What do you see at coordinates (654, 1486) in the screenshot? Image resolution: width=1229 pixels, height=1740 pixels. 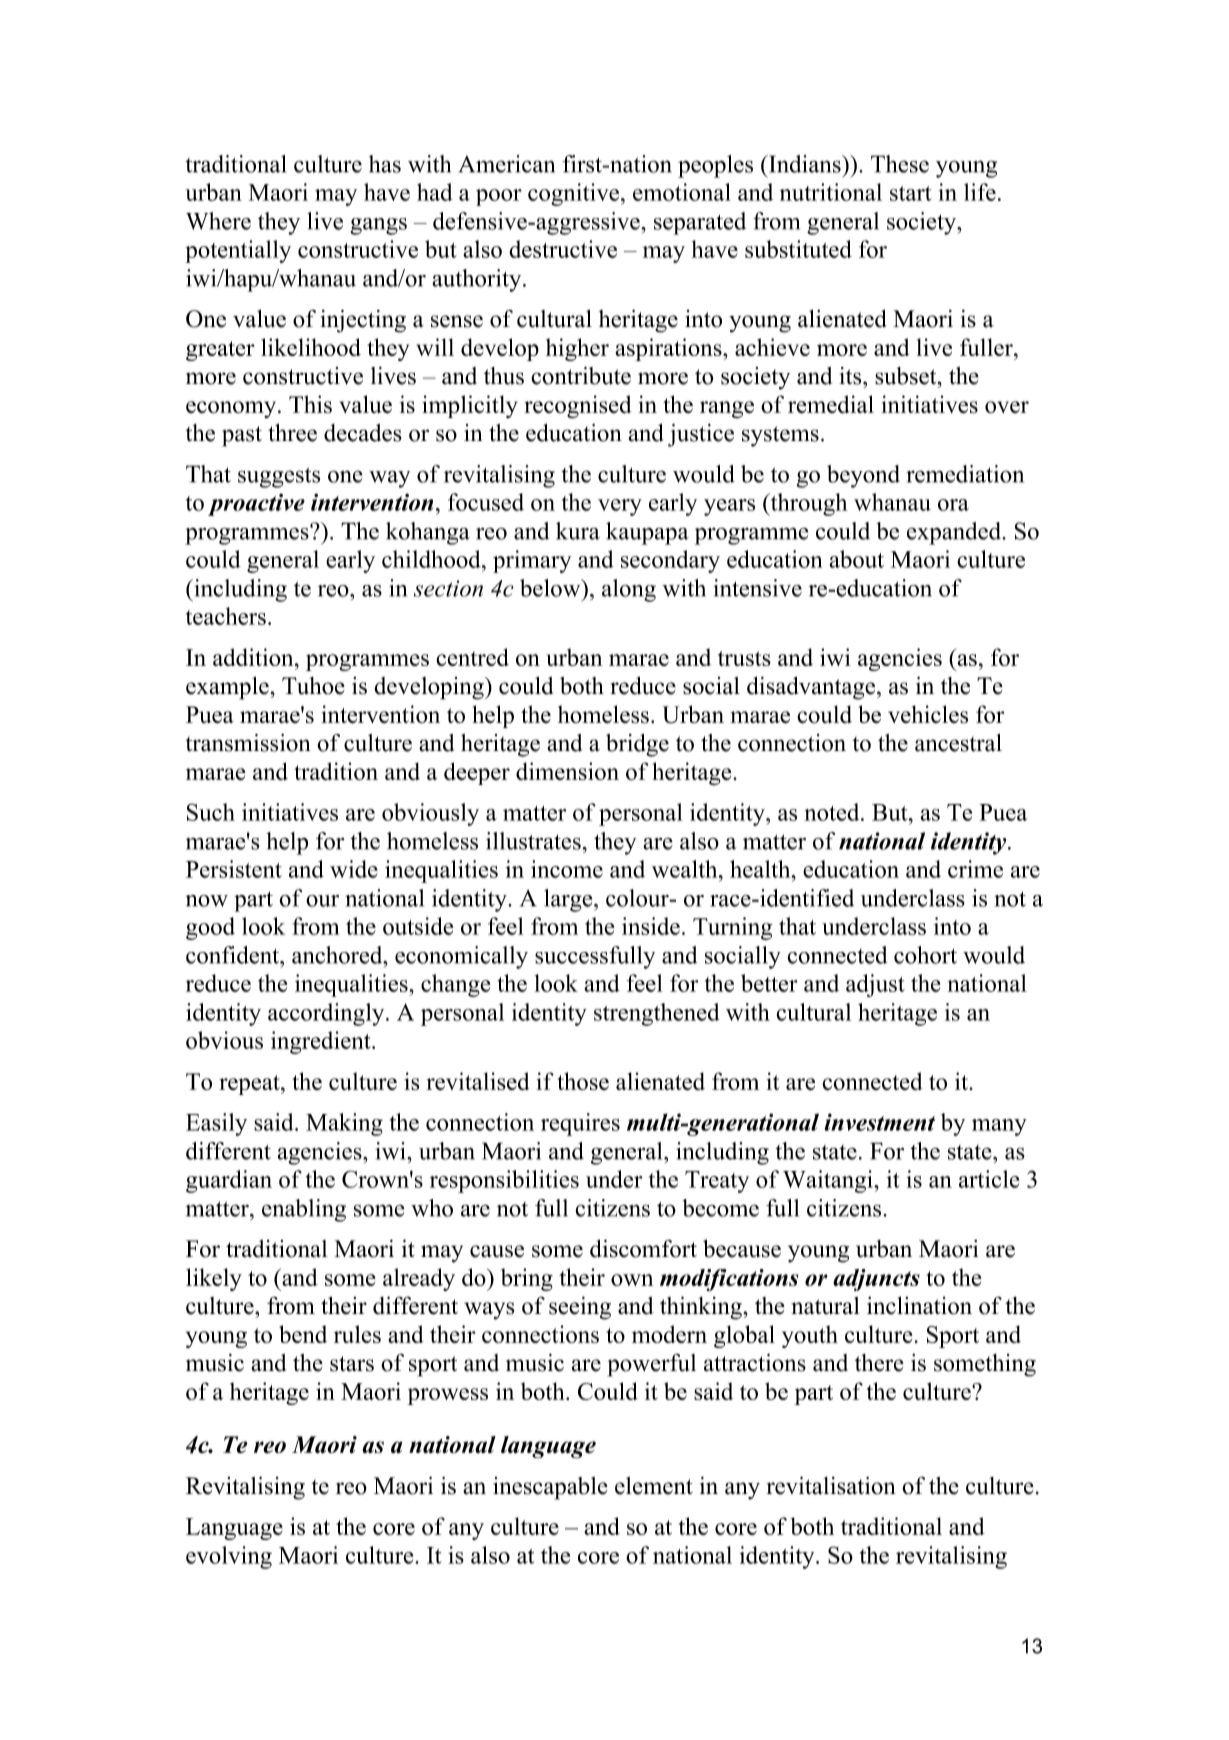 I see `element` at bounding box center [654, 1486].
